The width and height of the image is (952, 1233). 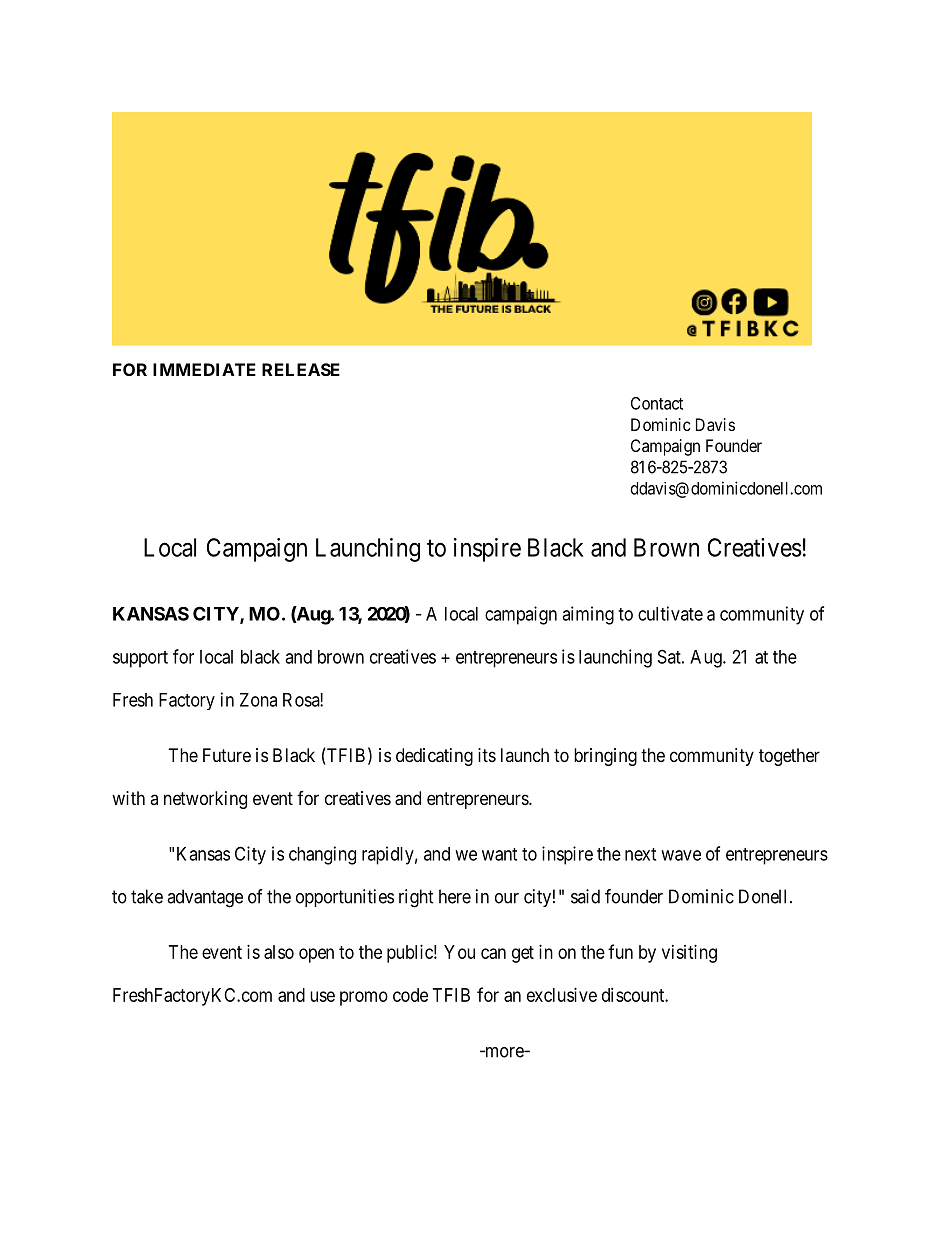 I want to click on aiming, so click(x=588, y=615).
